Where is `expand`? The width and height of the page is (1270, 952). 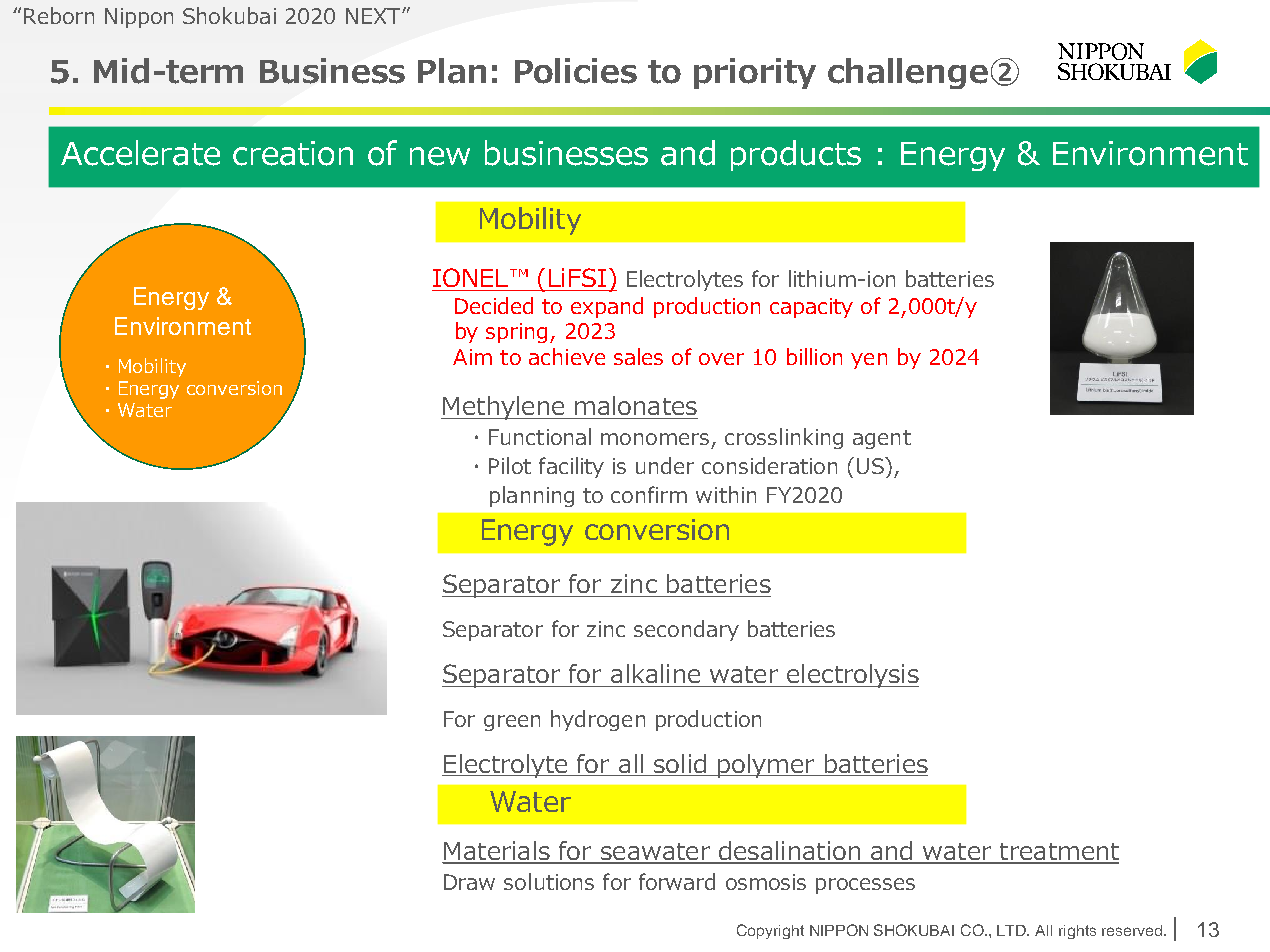
expand is located at coordinates (607, 307).
